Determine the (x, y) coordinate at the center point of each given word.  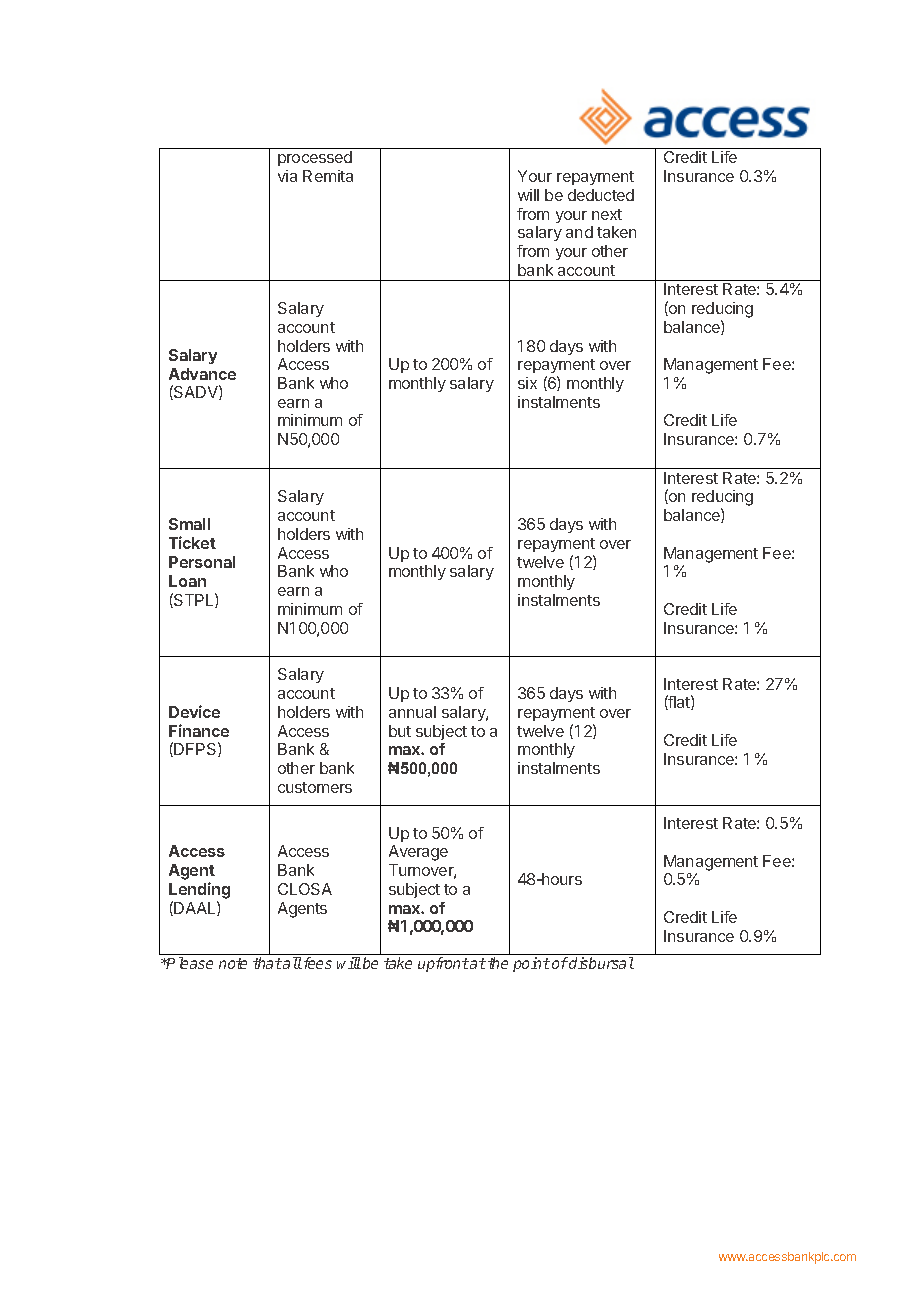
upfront (443, 964)
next (607, 214)
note (233, 963)
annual (412, 712)
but (400, 731)
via (287, 176)
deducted (601, 195)
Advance (202, 374)
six (527, 383)
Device (194, 711)
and (579, 232)
